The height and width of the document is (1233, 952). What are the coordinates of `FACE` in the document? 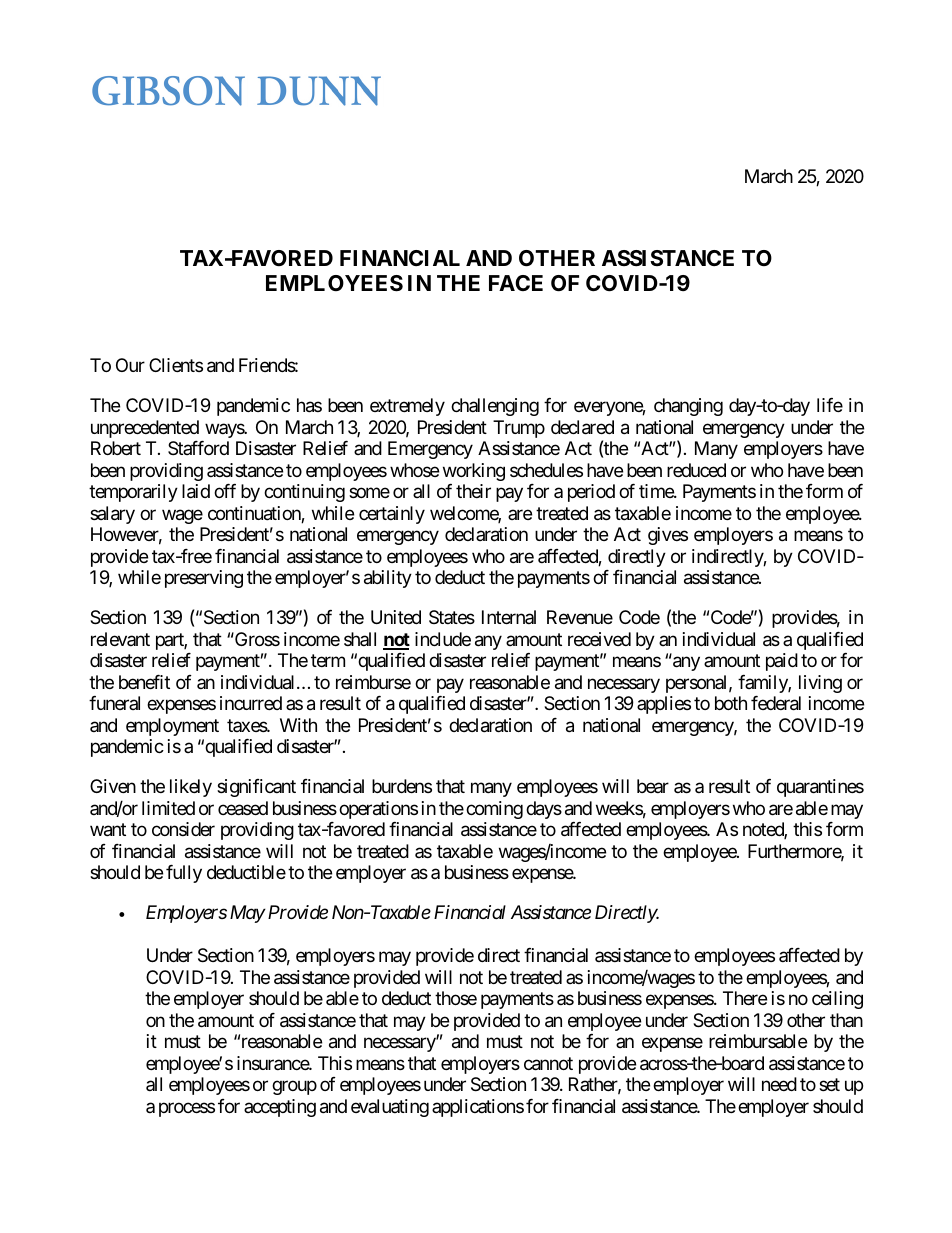 It's located at (516, 283).
